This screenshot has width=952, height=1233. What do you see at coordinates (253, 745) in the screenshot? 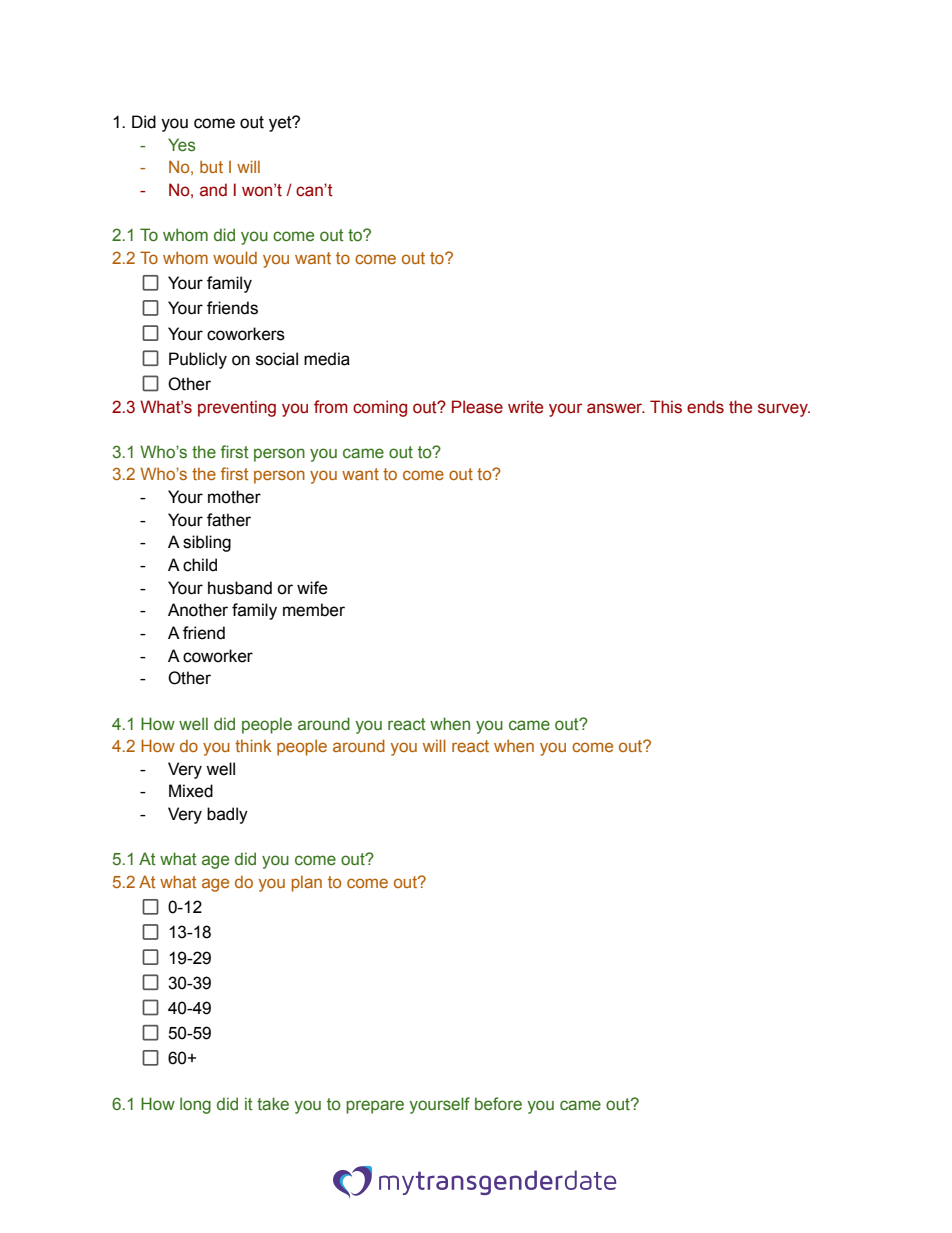
I see `think` at bounding box center [253, 745].
